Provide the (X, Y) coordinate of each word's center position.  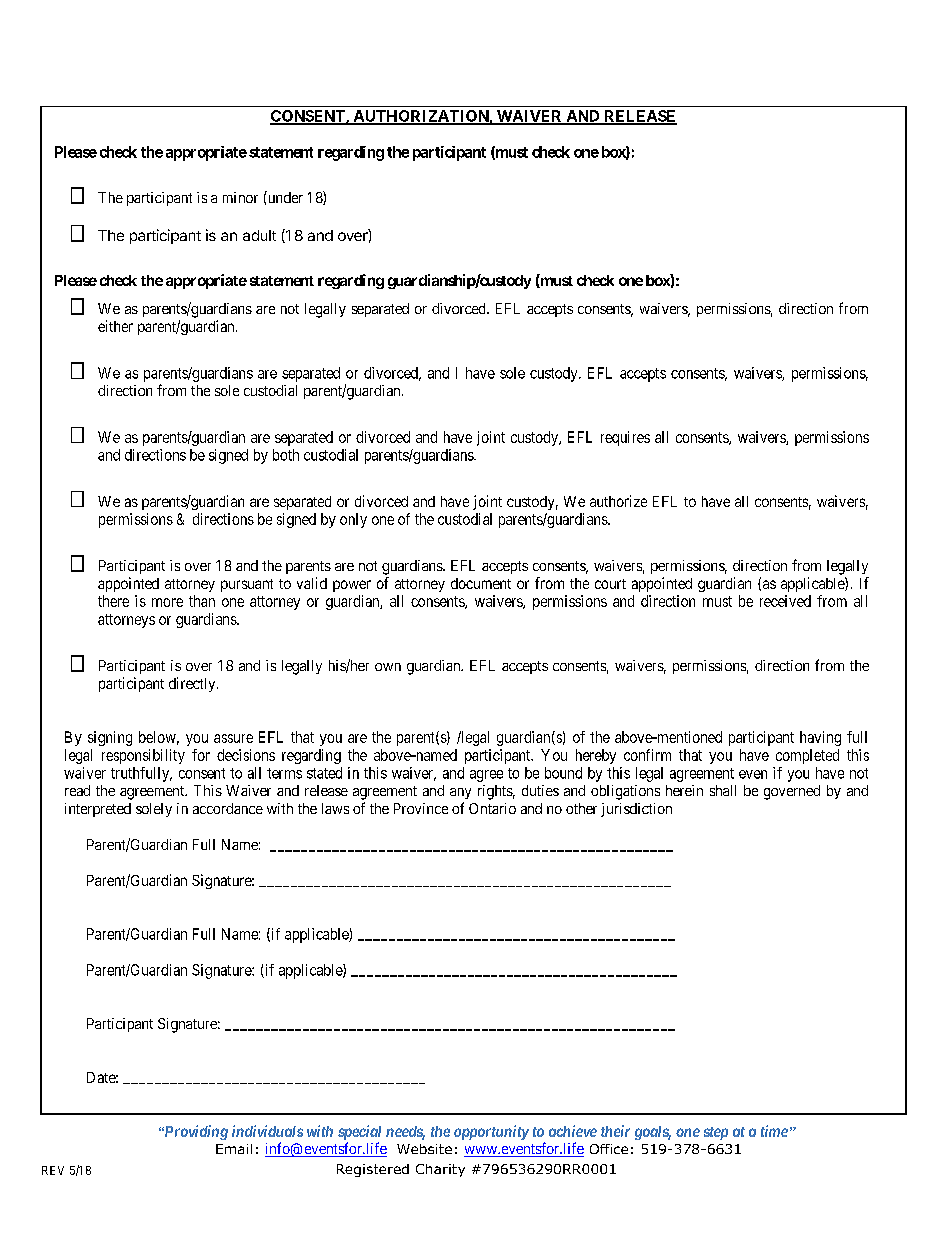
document (481, 583)
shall (723, 790)
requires (625, 438)
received (785, 601)
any (460, 793)
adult (259, 235)
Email (234, 1149)
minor (240, 197)
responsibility (143, 756)
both (286, 455)
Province (421, 808)
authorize (618, 501)
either (115, 326)
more (167, 602)
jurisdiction (636, 810)
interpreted (98, 810)
